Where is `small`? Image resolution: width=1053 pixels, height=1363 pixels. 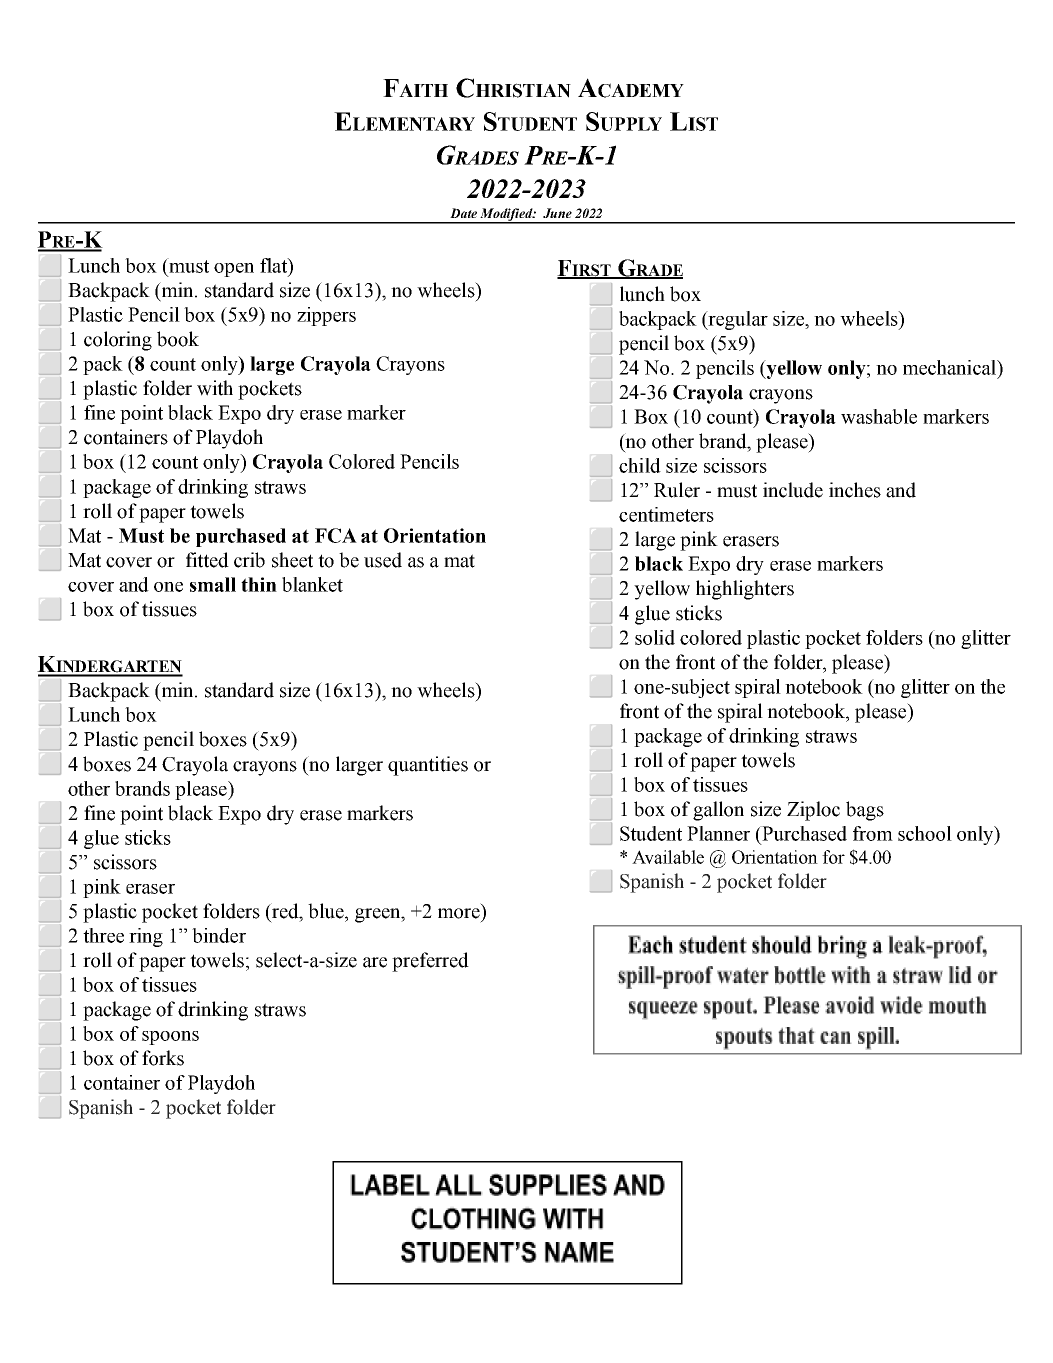 small is located at coordinates (213, 584).
